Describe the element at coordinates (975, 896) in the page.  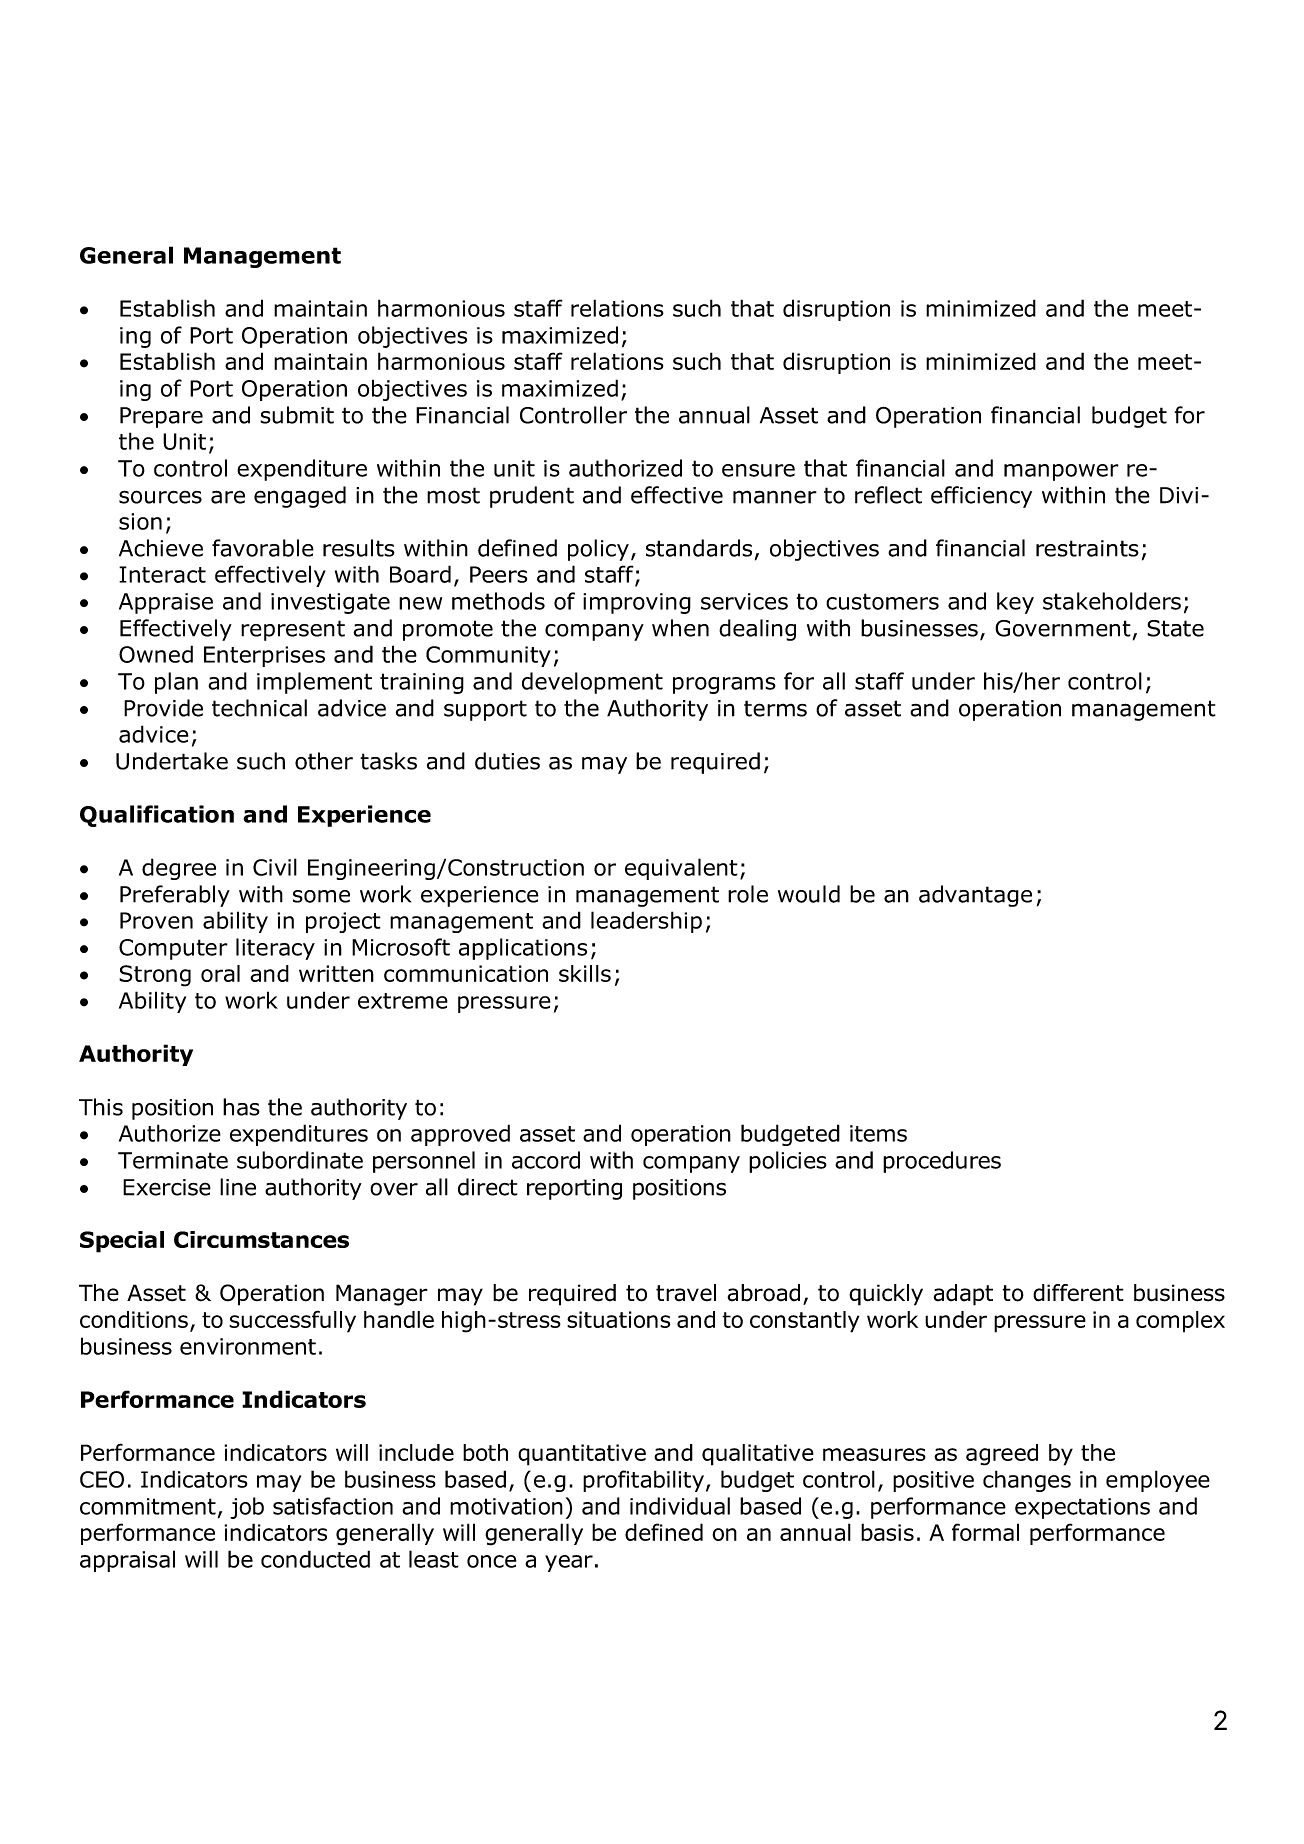
I see `advantage` at that location.
